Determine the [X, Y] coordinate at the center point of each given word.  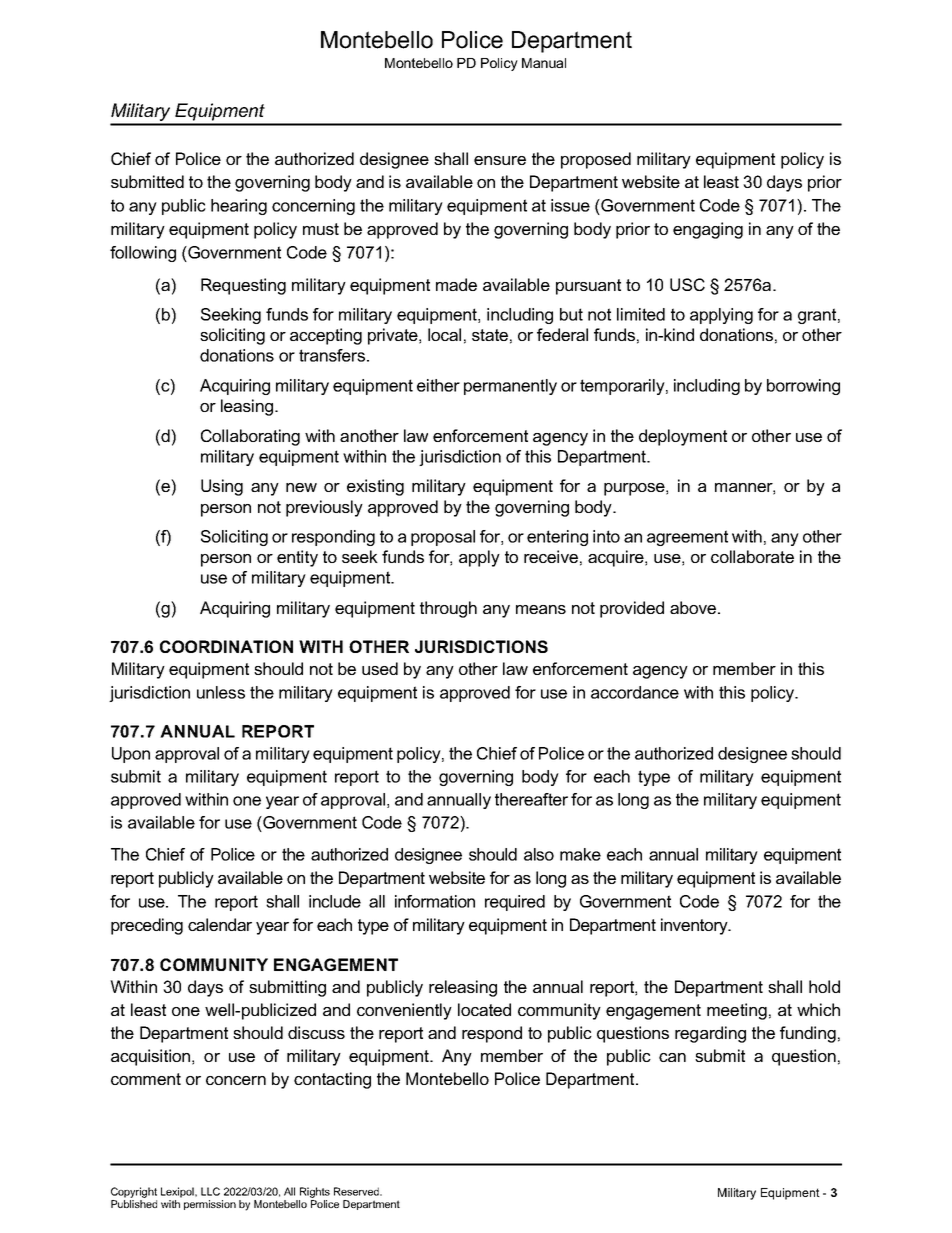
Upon [131, 755]
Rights [315, 1192]
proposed [596, 160]
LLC [210, 1191]
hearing [239, 207]
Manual [544, 63]
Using [222, 487]
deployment [683, 437]
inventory [695, 926]
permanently [510, 387]
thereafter [531, 799]
